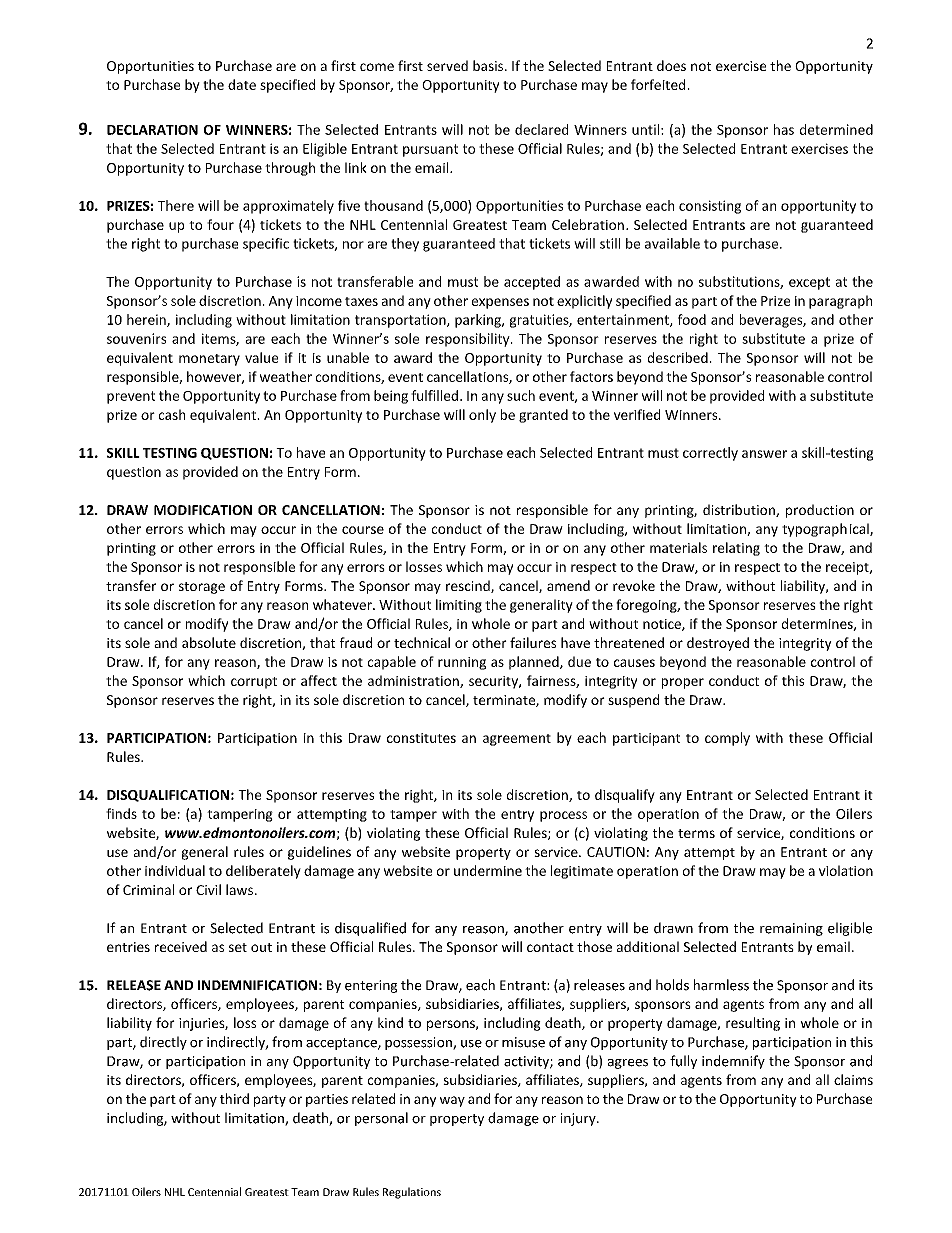 The height and width of the screenshot is (1233, 952). What do you see at coordinates (209, 642) in the screenshot?
I see `absolute` at bounding box center [209, 642].
